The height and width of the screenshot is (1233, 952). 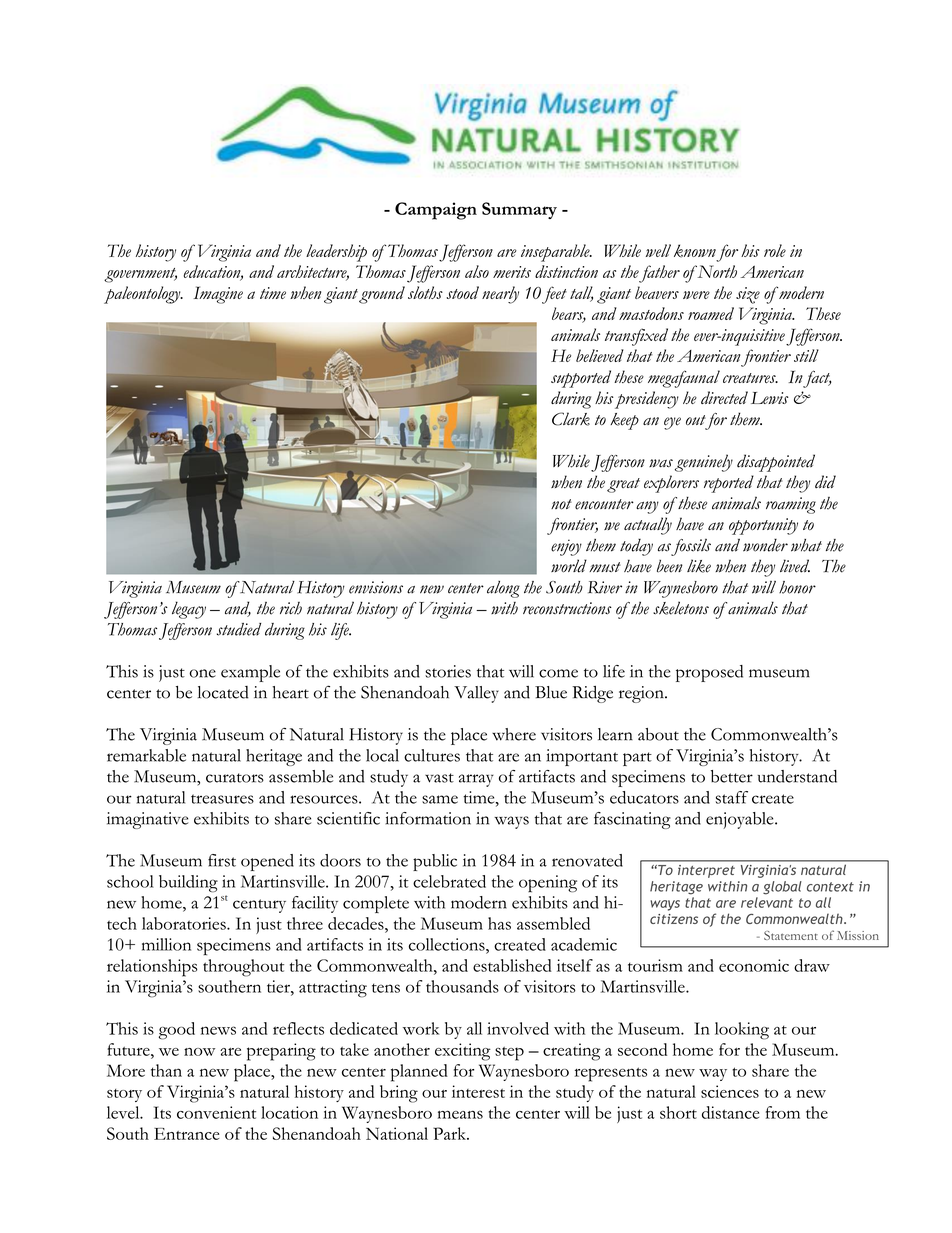 I want to click on celebrated, so click(x=449, y=881).
